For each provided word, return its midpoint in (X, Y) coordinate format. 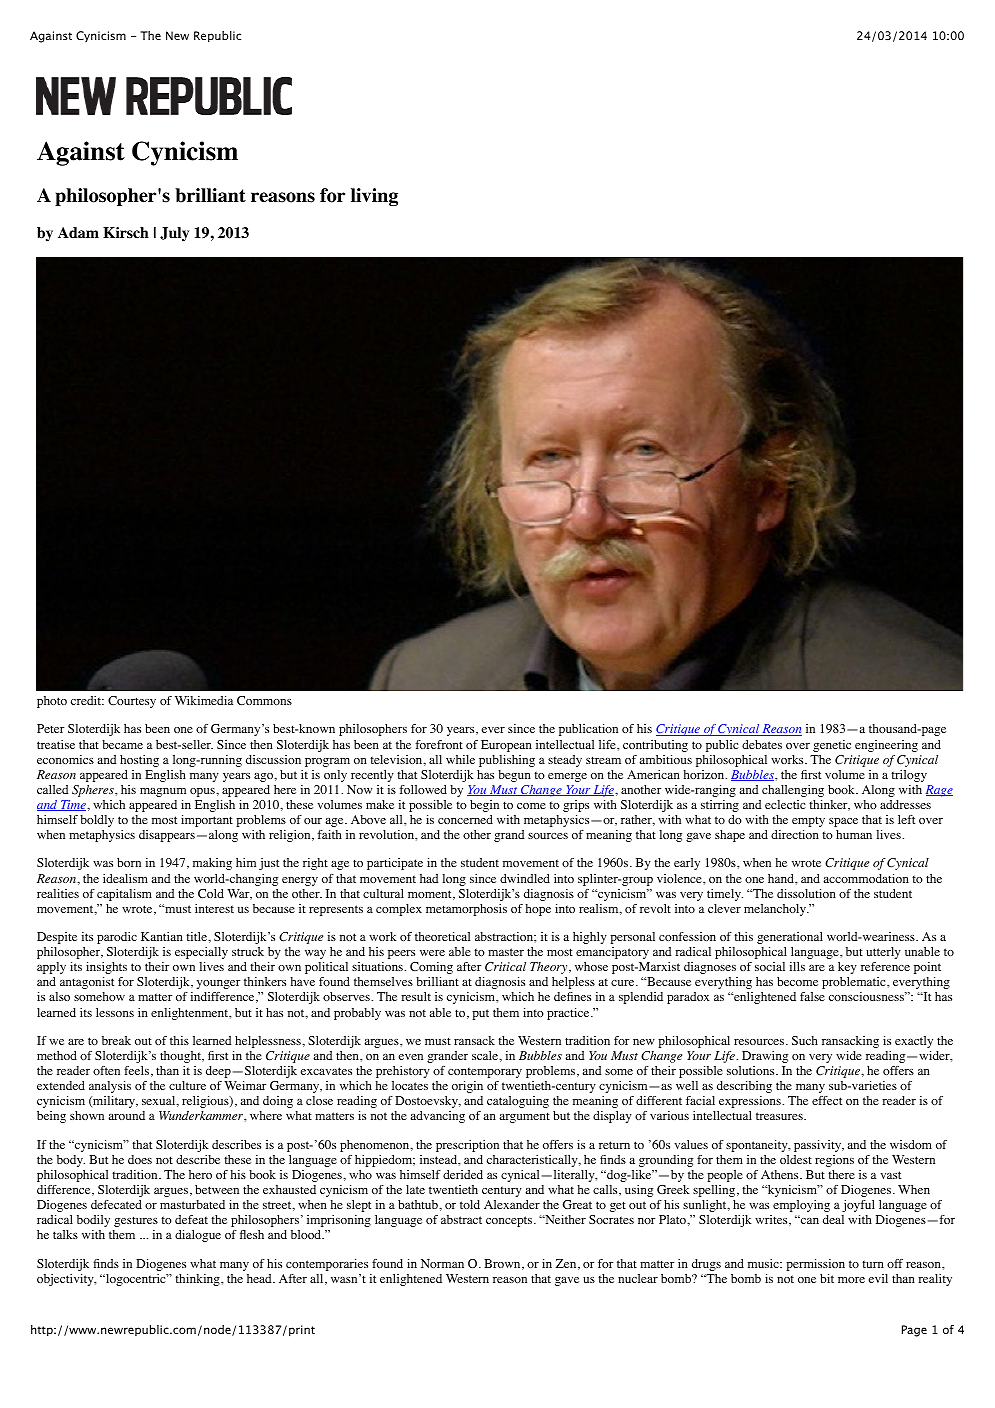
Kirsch (126, 233)
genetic (832, 746)
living (374, 197)
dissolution (806, 893)
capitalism (124, 895)
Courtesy (132, 702)
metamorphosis (466, 910)
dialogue (198, 1236)
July (174, 234)
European (506, 746)
